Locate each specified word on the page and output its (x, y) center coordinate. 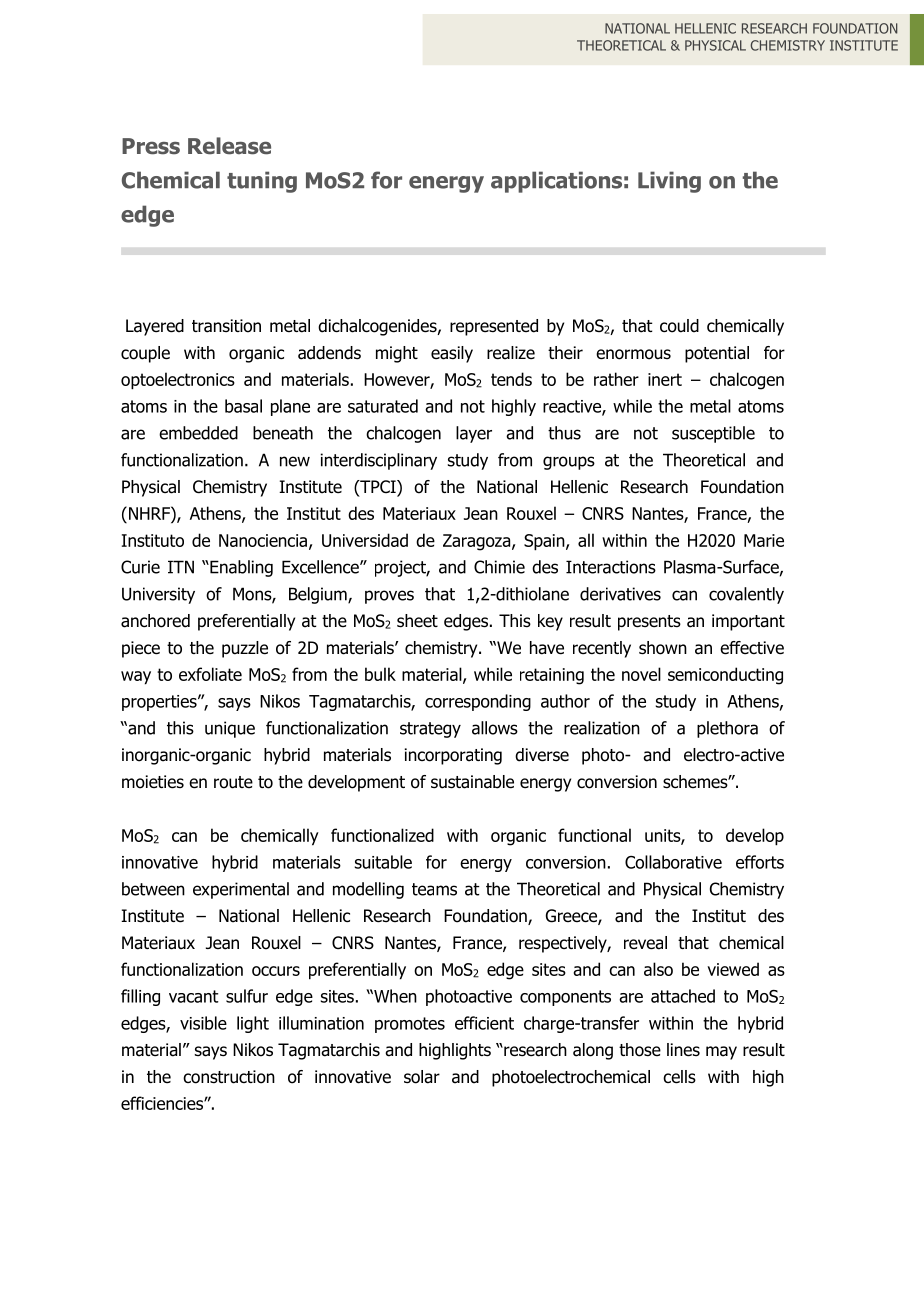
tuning (262, 182)
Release (229, 146)
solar (422, 1077)
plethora (727, 729)
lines (683, 1050)
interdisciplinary (379, 461)
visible (203, 1023)
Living (669, 182)
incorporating (453, 756)
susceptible (713, 434)
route (233, 782)
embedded (198, 433)
